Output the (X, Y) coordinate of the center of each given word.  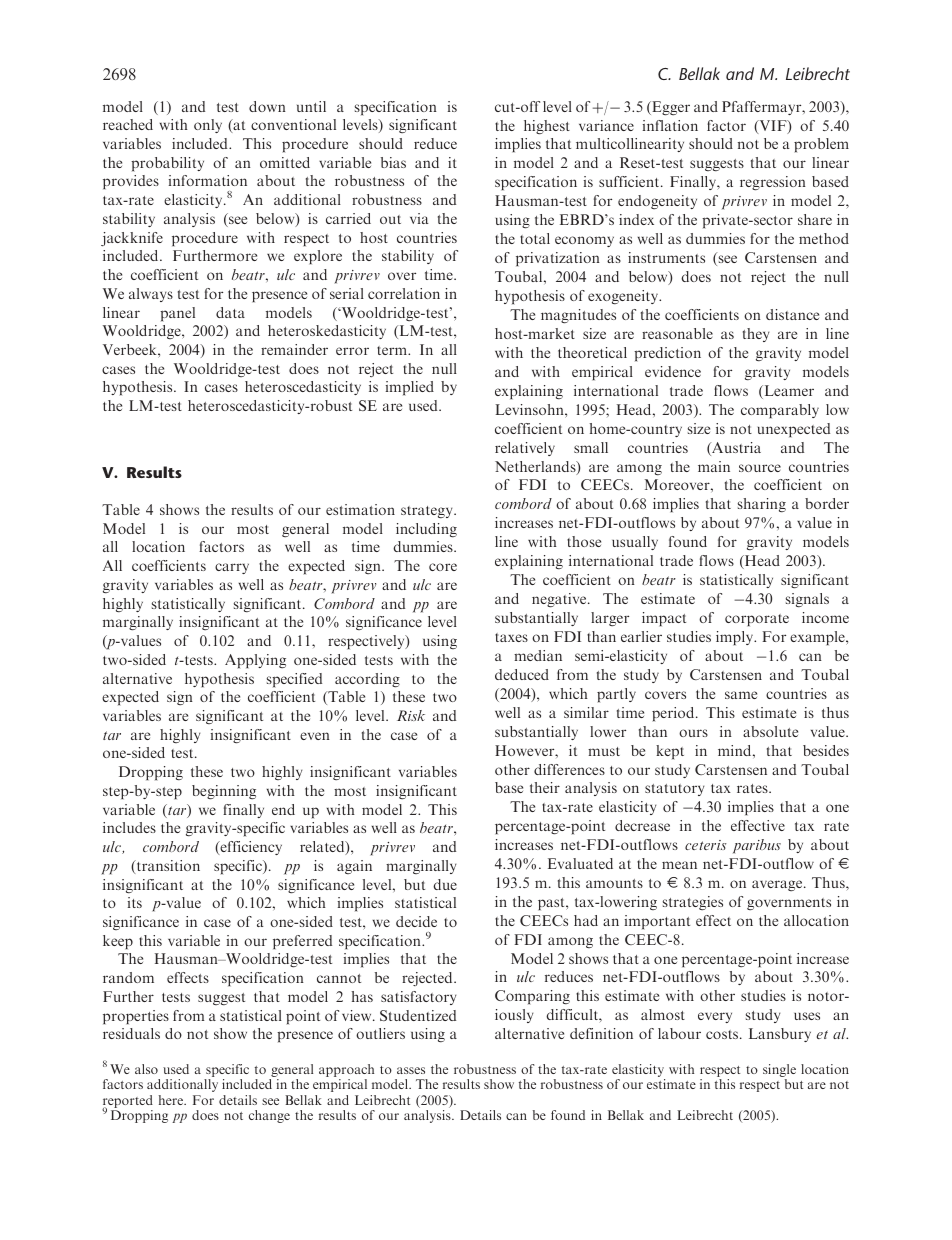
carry (232, 568)
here (172, 1100)
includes (129, 827)
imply (735, 638)
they (756, 335)
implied (410, 388)
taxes (511, 637)
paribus (757, 846)
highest (547, 127)
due (445, 884)
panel (177, 314)
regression (773, 183)
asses (411, 1070)
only (208, 126)
